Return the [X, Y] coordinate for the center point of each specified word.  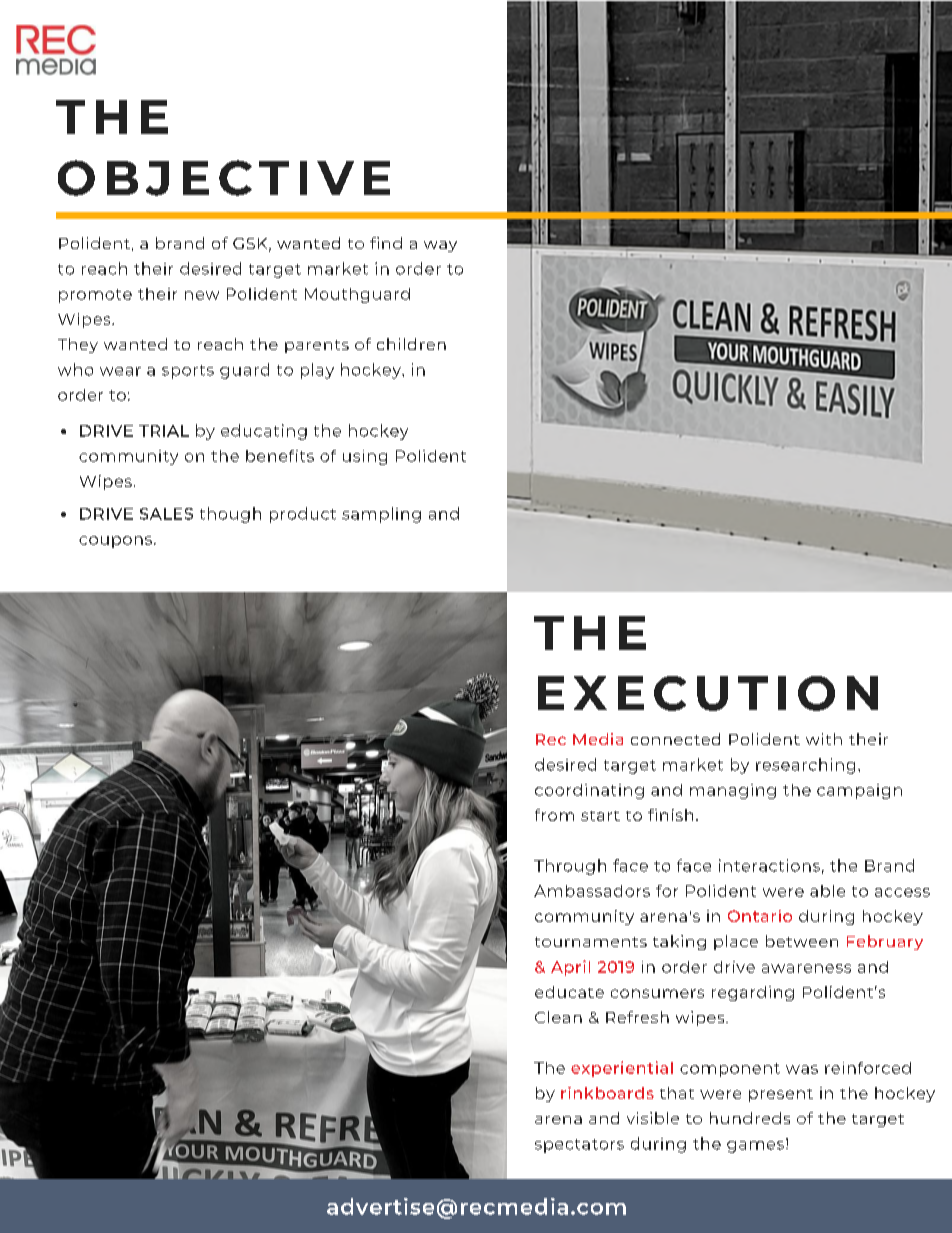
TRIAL [164, 431]
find [386, 243]
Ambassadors [592, 891]
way [440, 246]
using [365, 457]
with [824, 739]
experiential [622, 1069]
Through [570, 867]
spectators [579, 1146]
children [411, 344]
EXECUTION [708, 693]
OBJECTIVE [224, 178]
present [781, 1095]
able [827, 891]
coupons [115, 542]
